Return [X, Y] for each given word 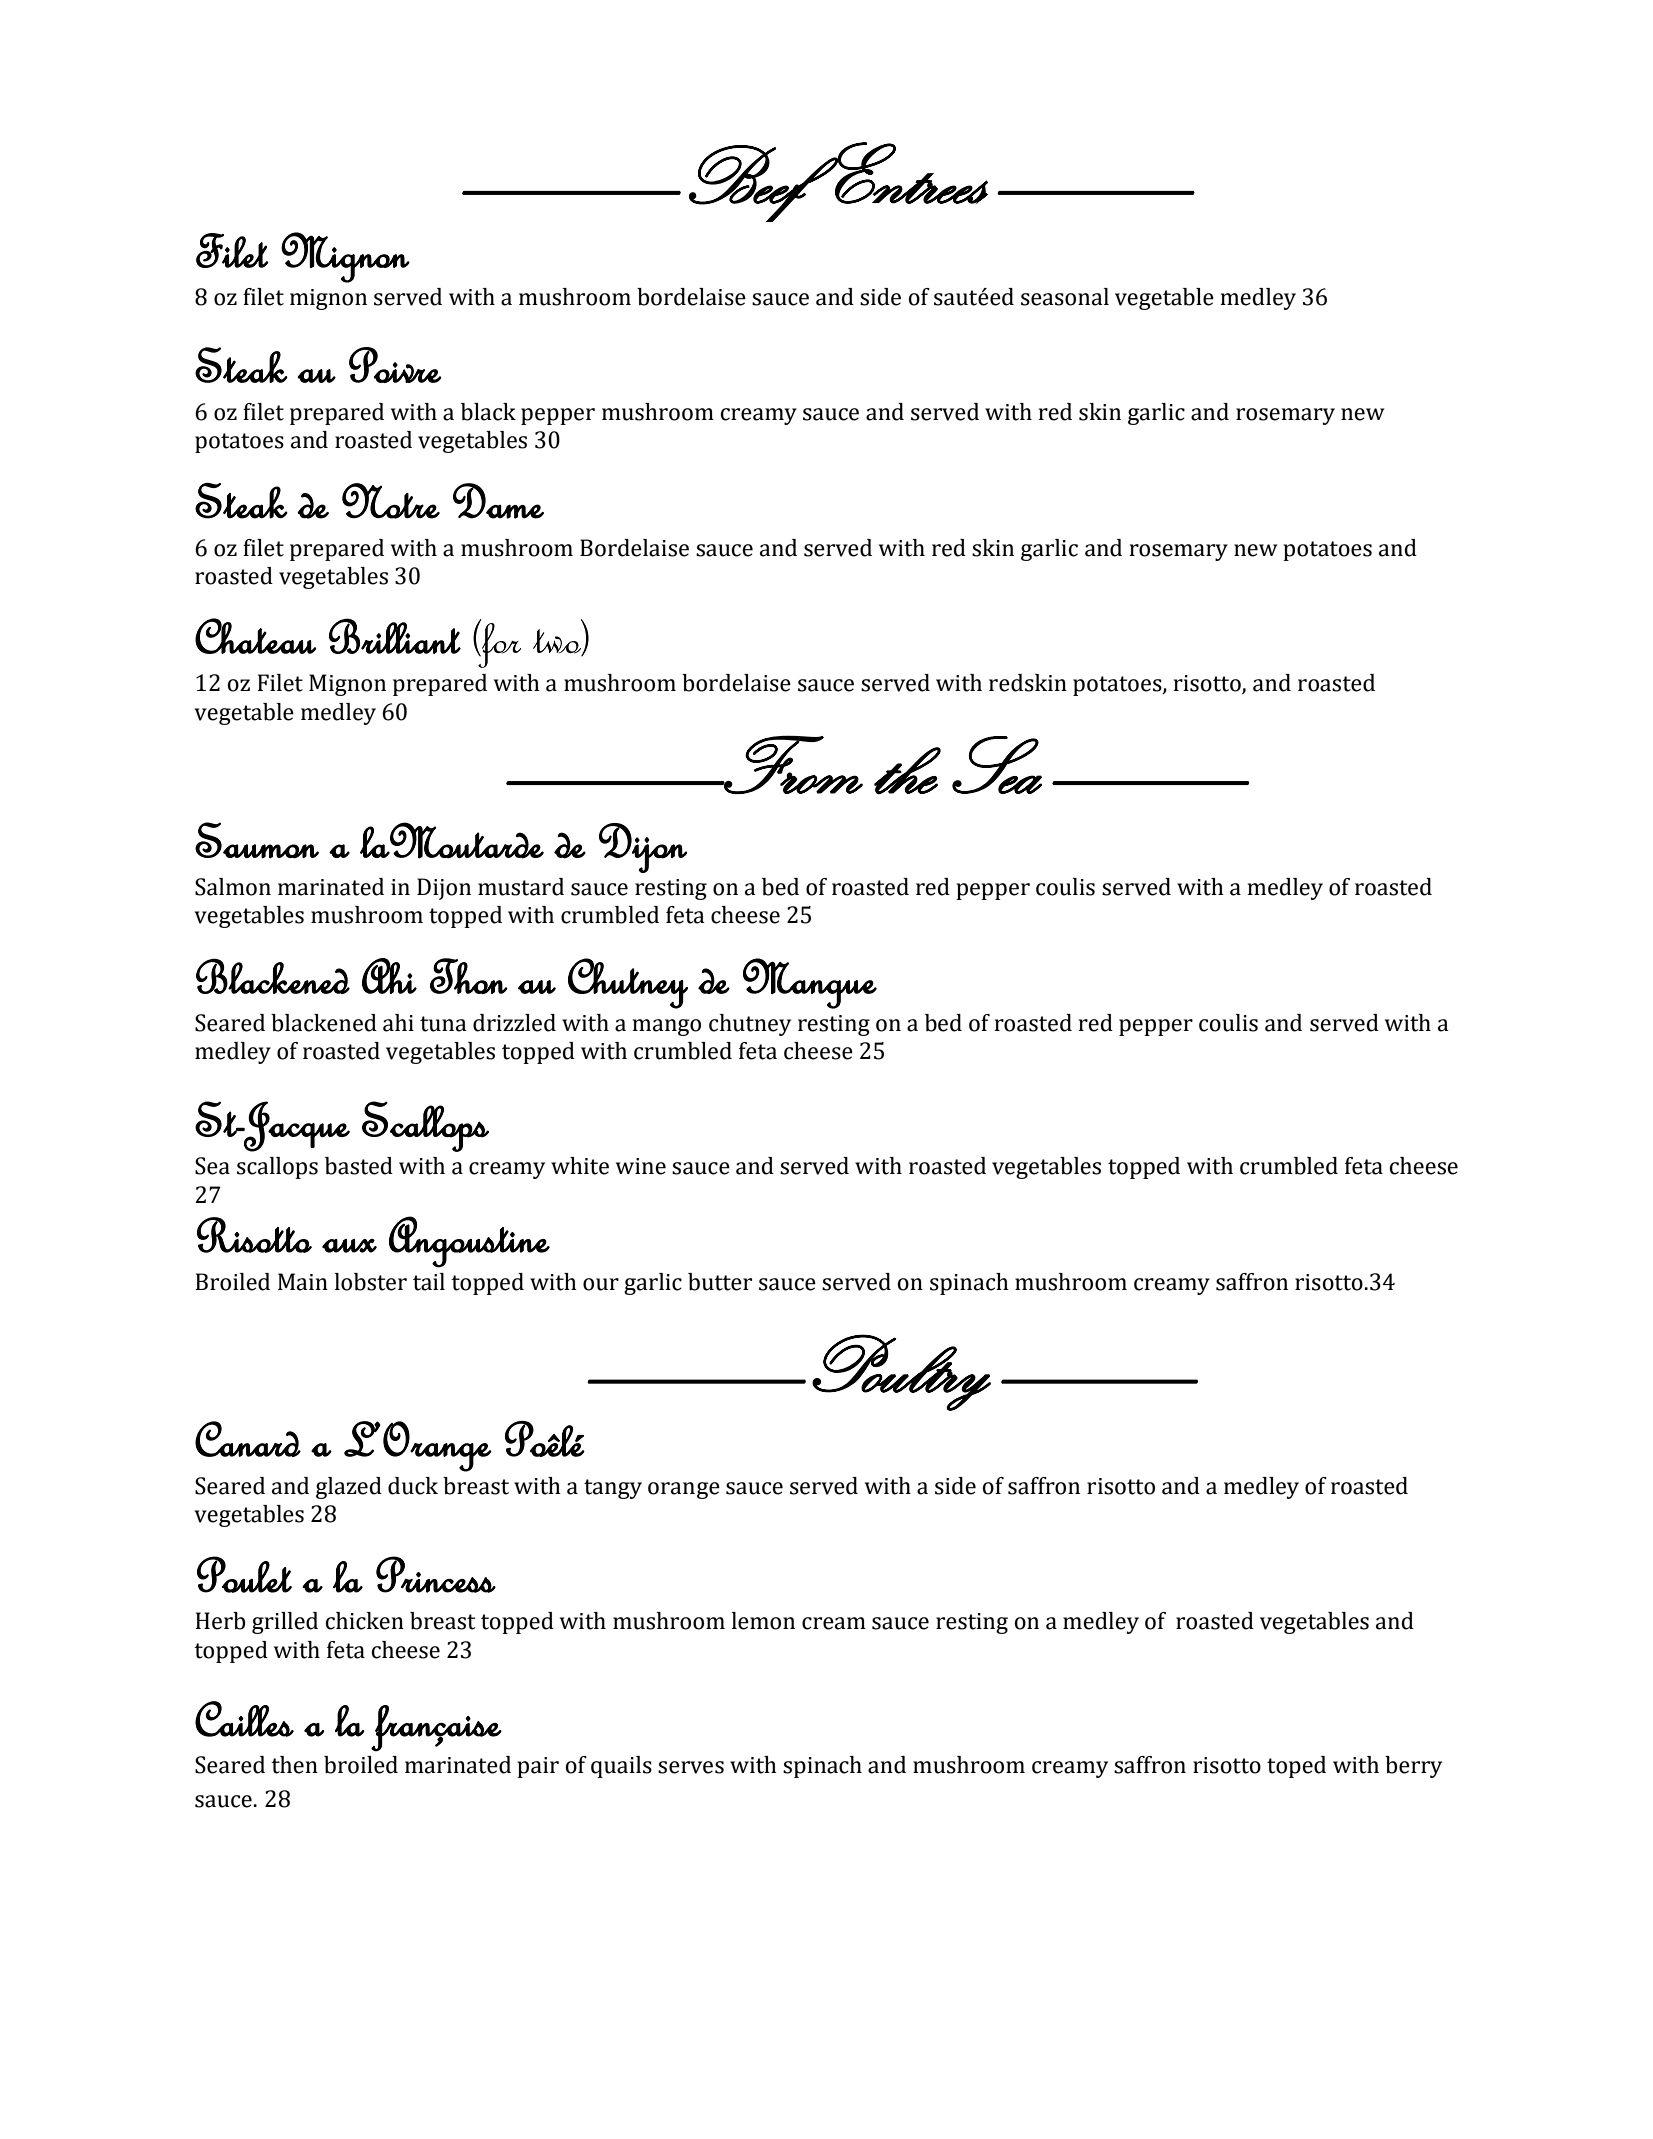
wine [641, 1166]
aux [349, 1246]
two [558, 642]
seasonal [1065, 297]
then [294, 1765]
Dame [498, 501]
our [601, 1284]
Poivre [395, 365]
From [793, 764]
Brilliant [395, 636]
